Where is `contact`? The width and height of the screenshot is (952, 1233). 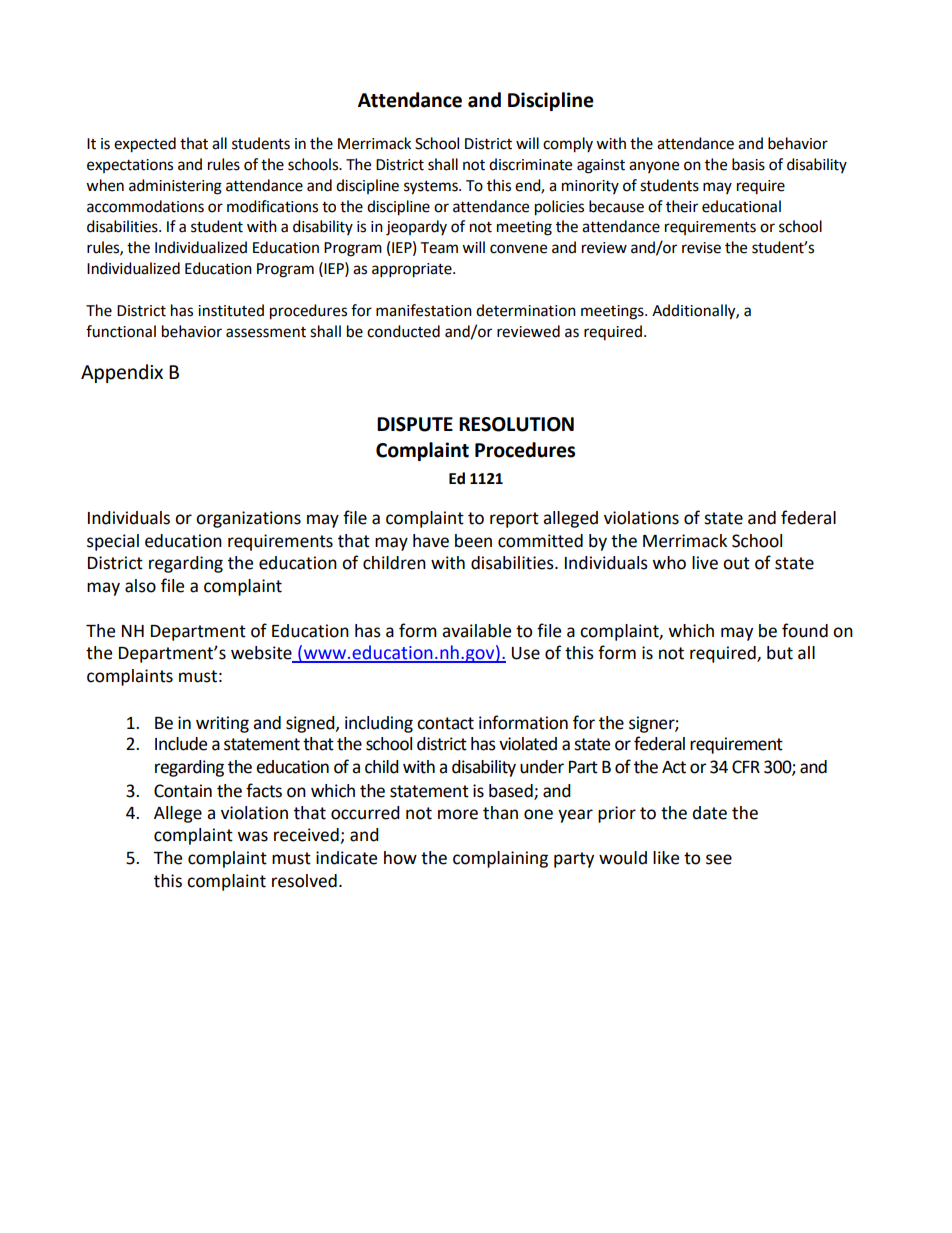 contact is located at coordinates (445, 723).
